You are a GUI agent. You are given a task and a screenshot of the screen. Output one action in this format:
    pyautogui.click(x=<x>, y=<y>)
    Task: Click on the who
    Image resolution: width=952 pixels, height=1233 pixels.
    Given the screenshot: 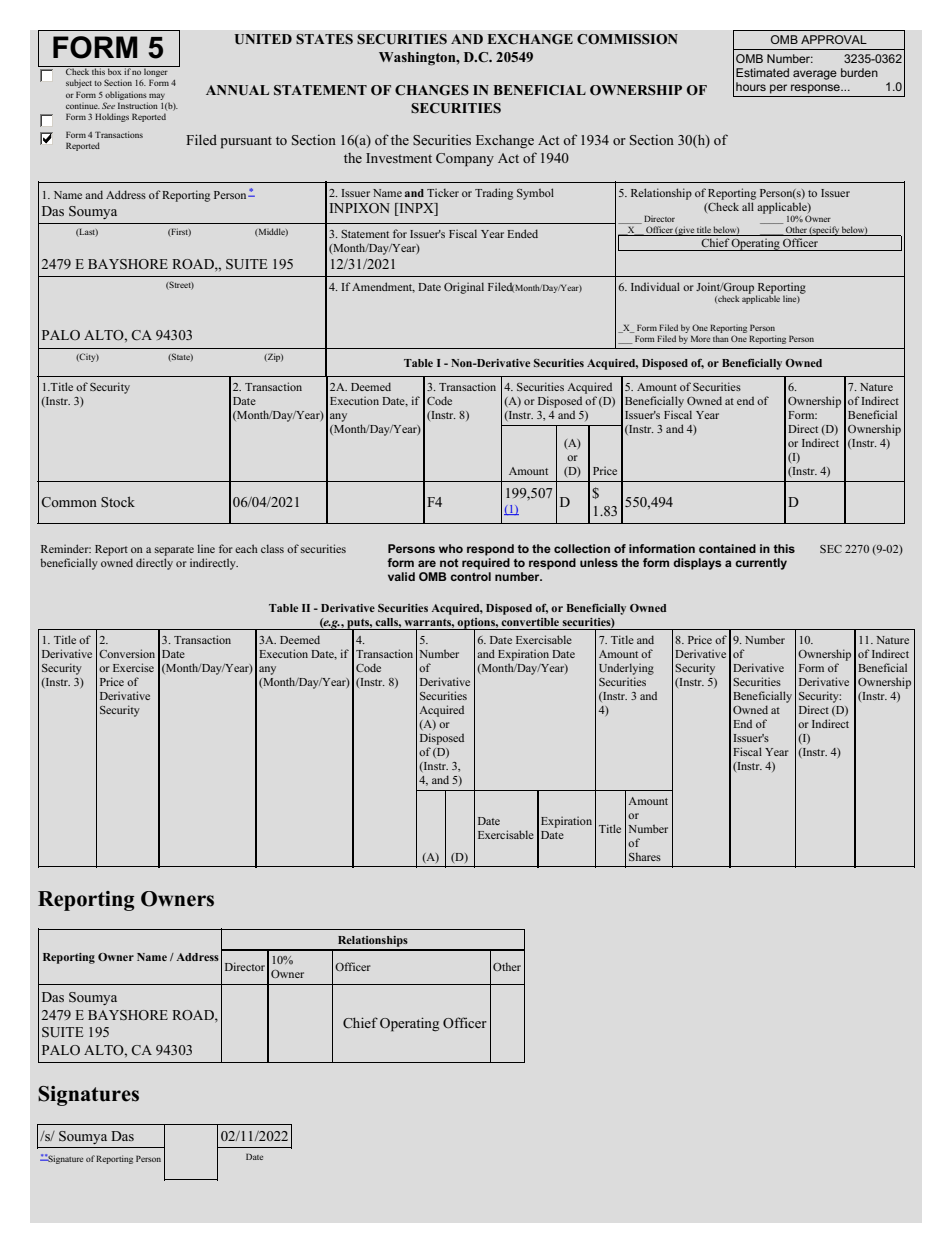 What is the action you would take?
    pyautogui.click(x=451, y=548)
